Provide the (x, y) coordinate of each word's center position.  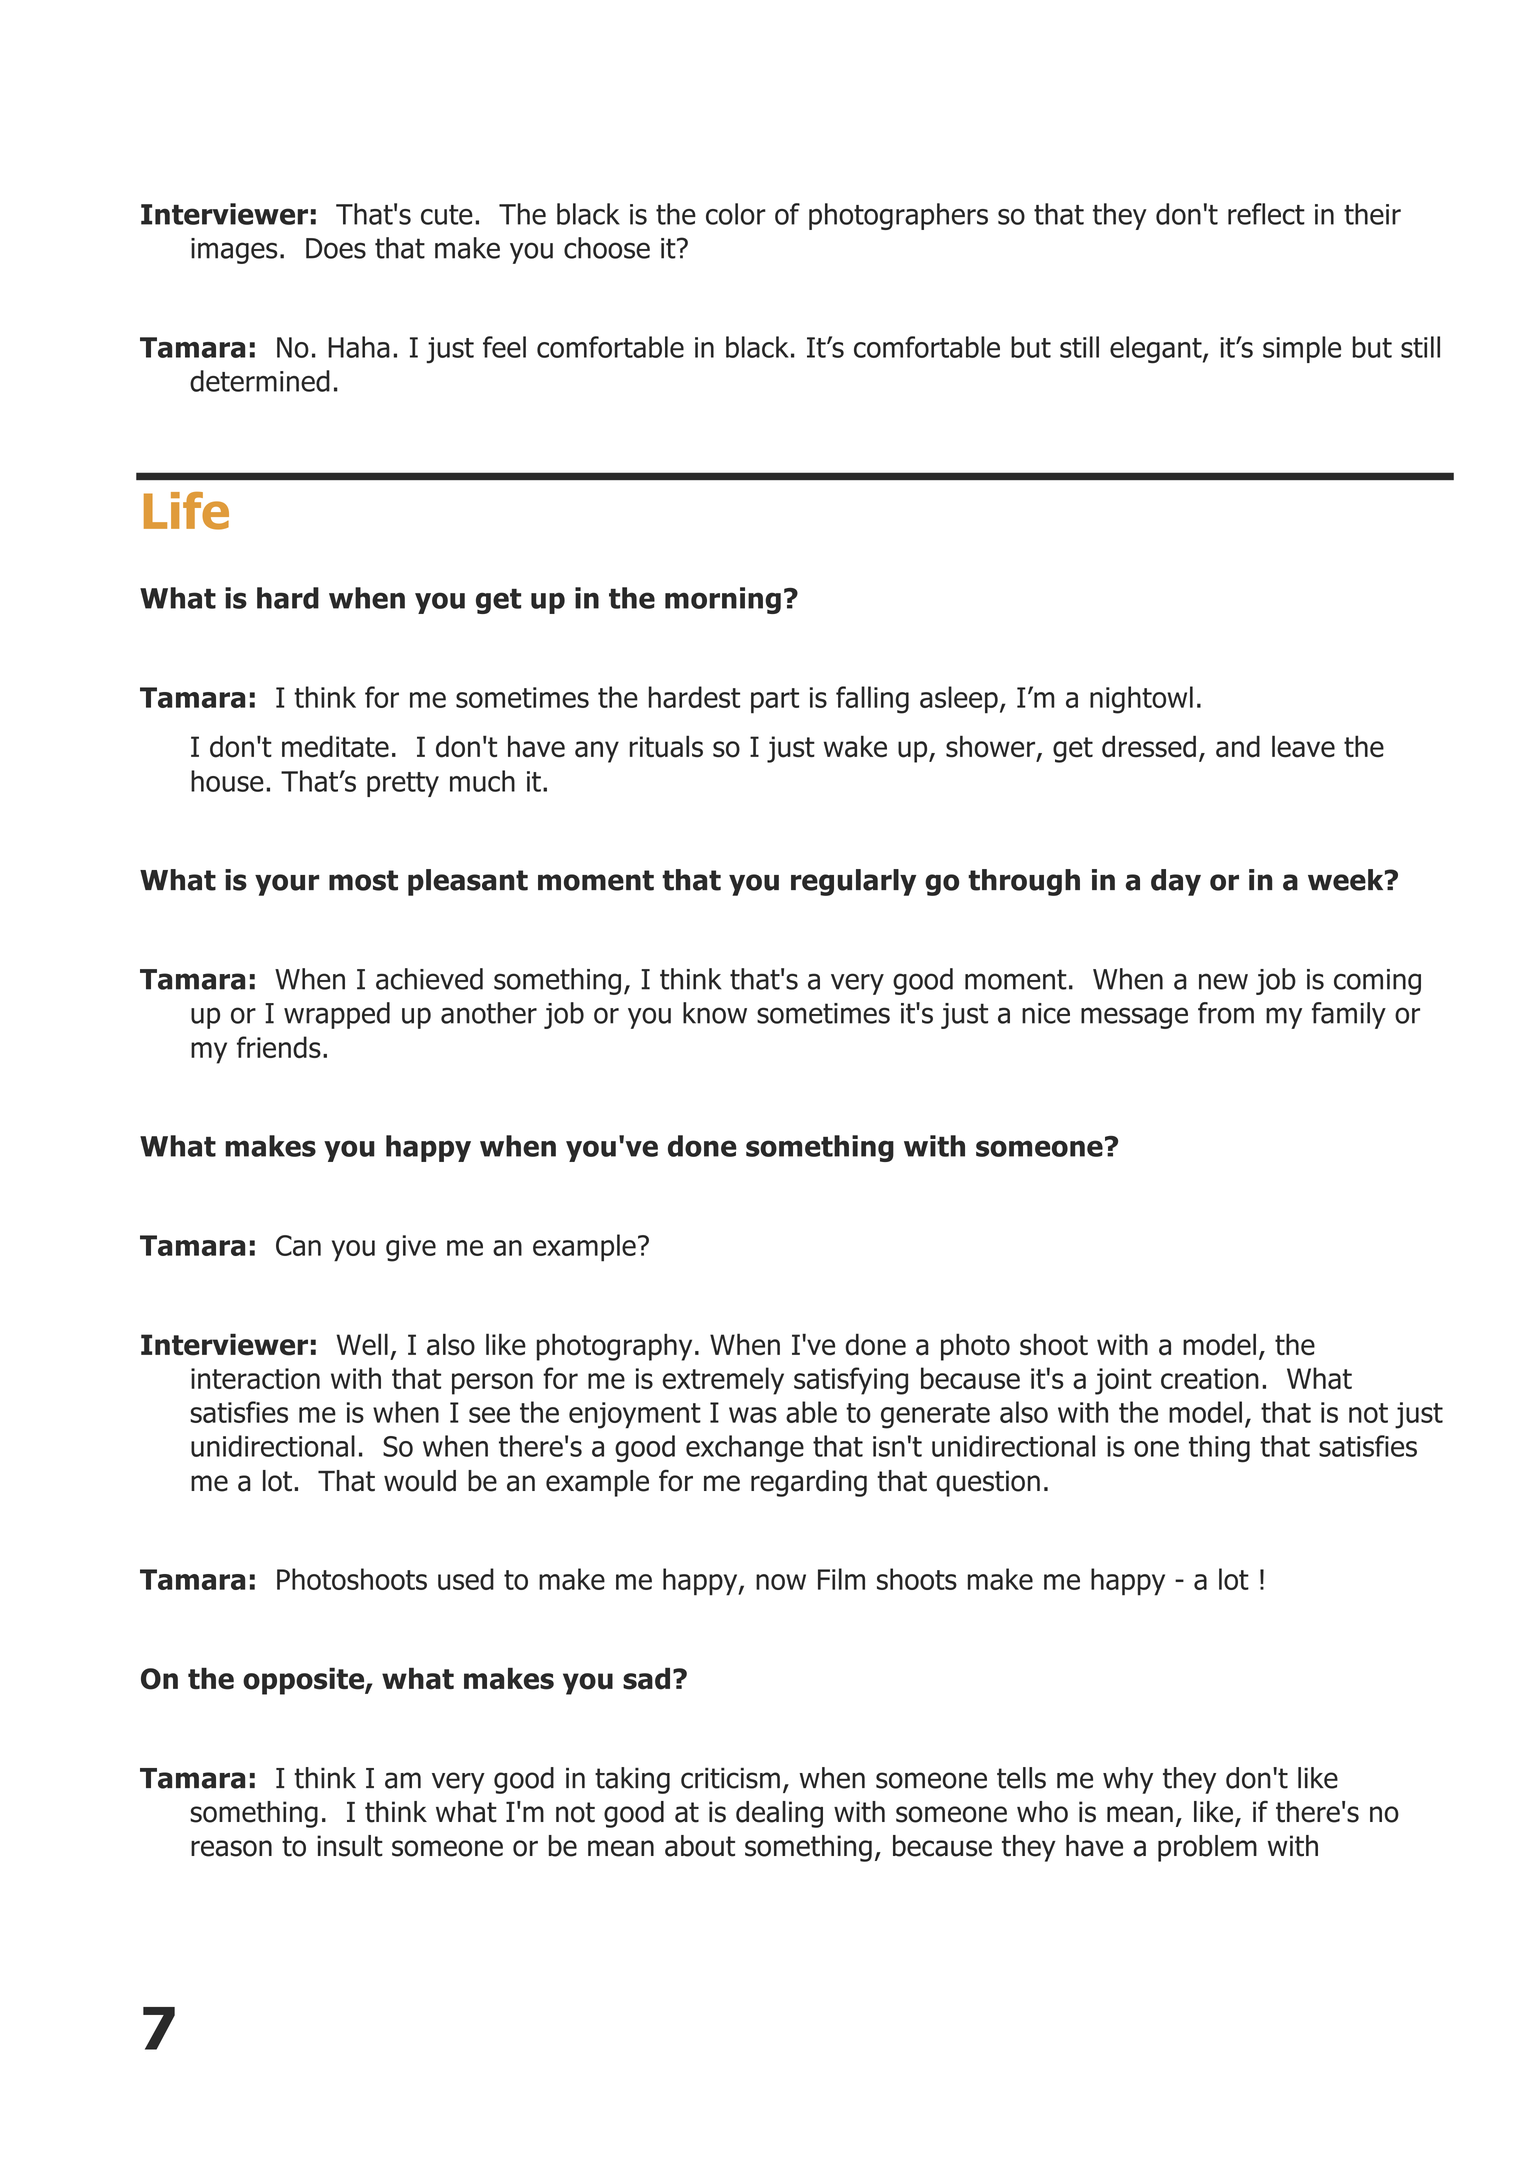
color (736, 214)
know (715, 1013)
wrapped (337, 1015)
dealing (779, 1814)
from (1226, 1013)
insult (350, 1846)
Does (336, 248)
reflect (1266, 214)
